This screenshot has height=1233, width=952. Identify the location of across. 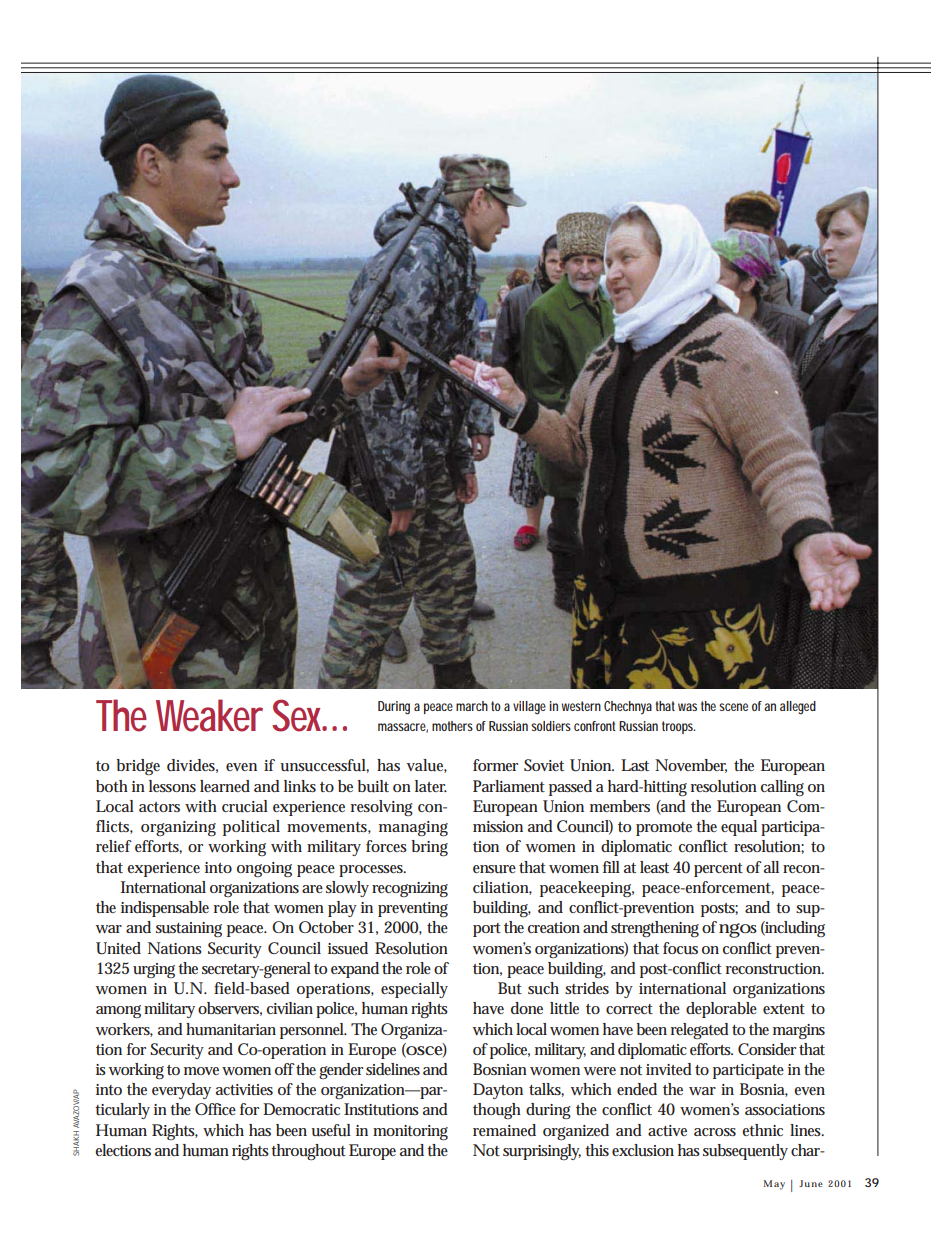
(715, 1132).
